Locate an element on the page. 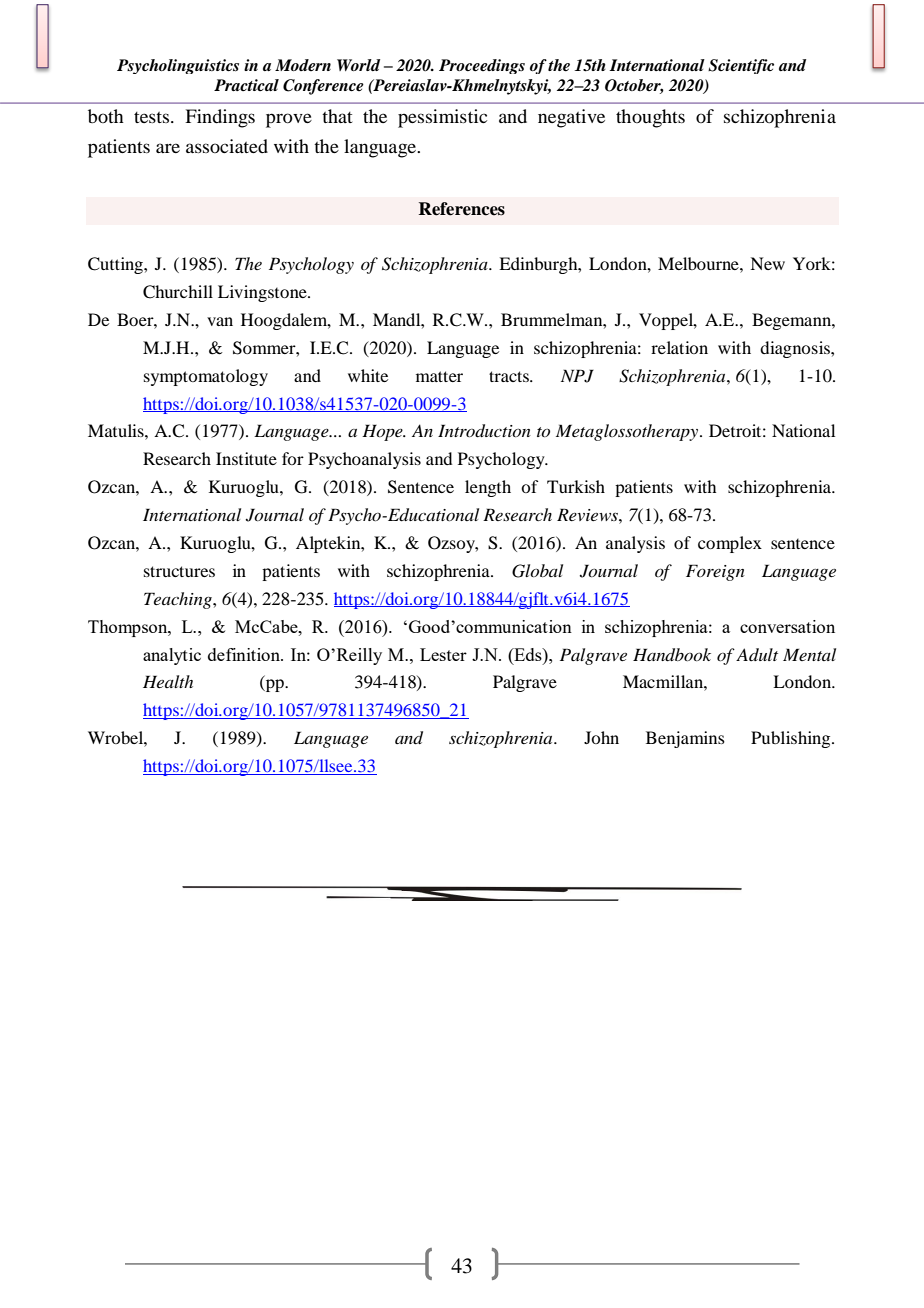  Institute is located at coordinates (246, 458).
